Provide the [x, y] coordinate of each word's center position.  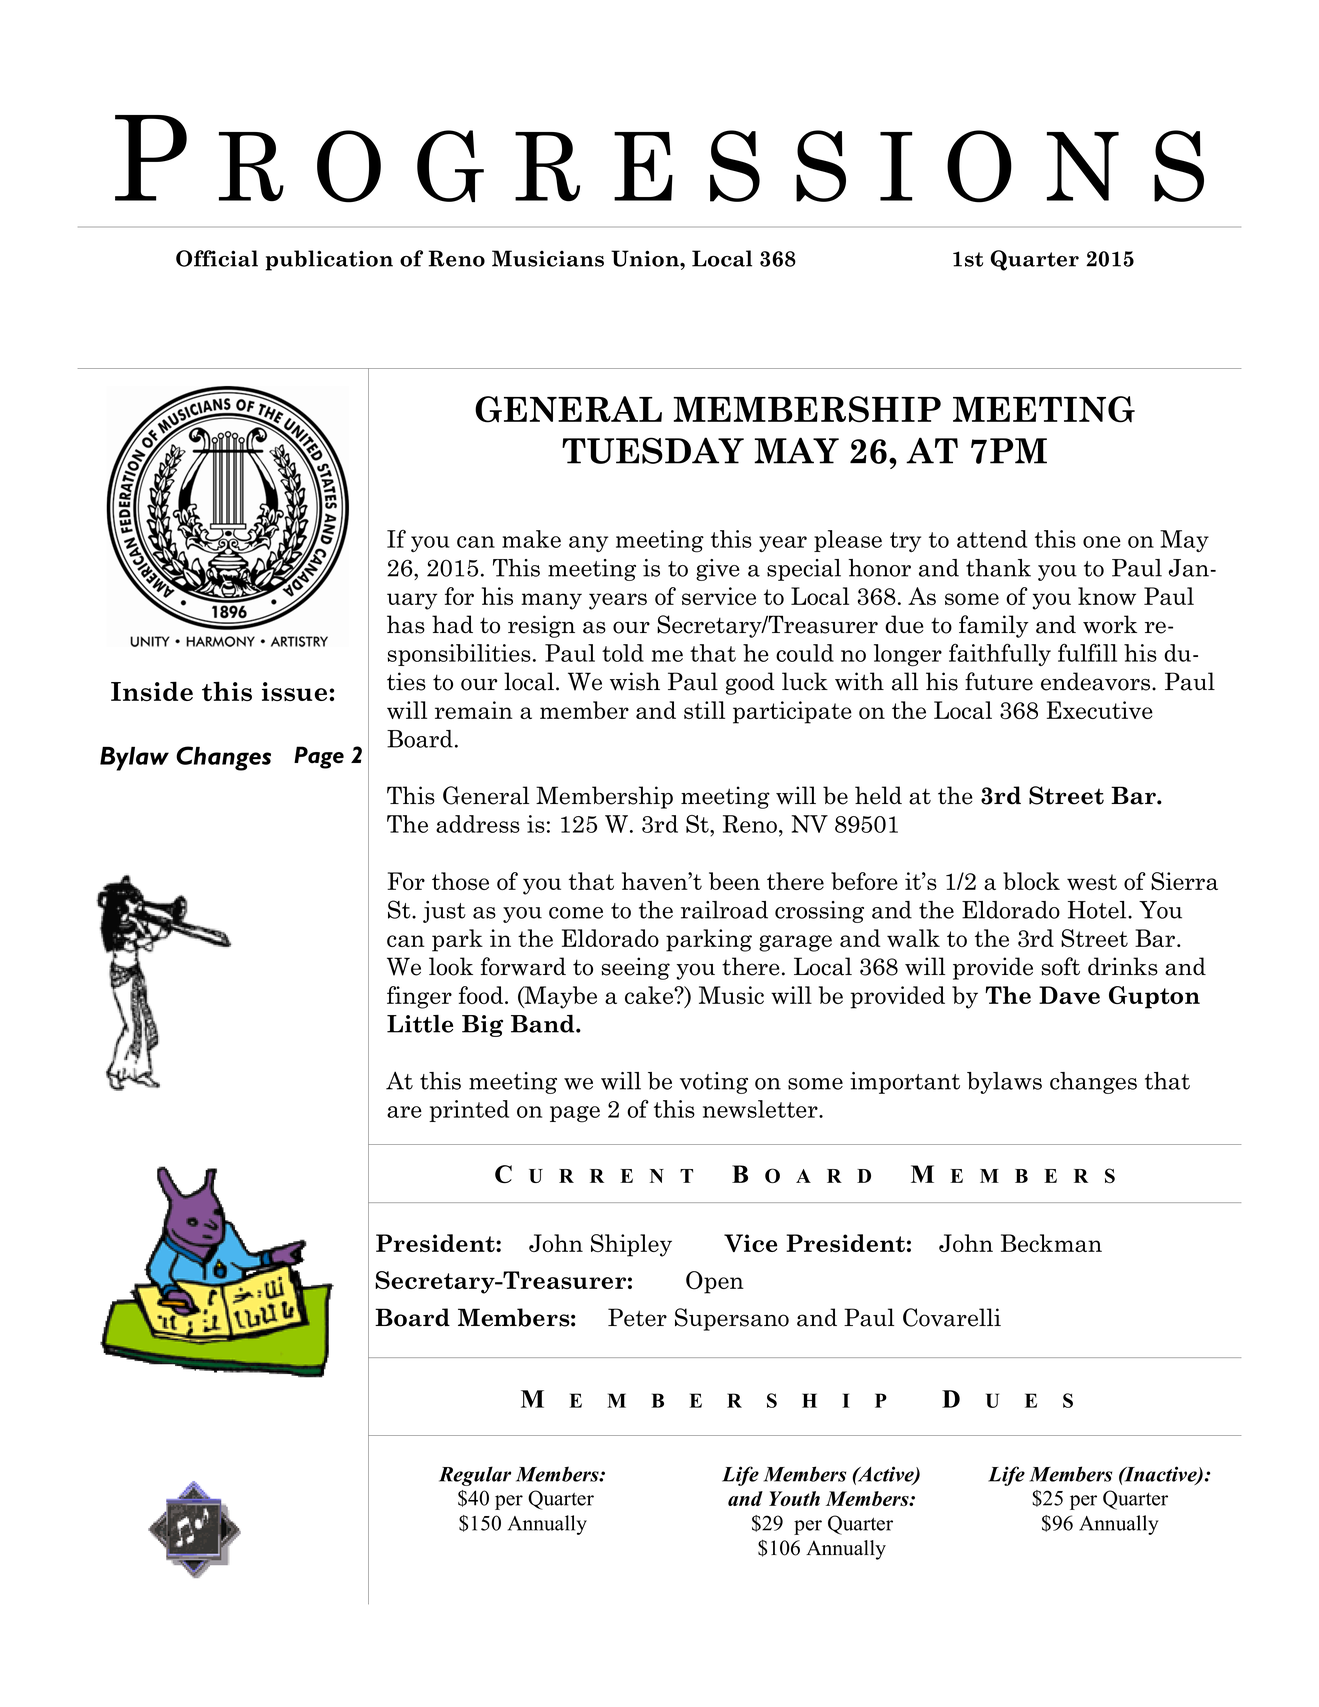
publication [329, 260]
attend [992, 539]
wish [635, 681]
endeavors [1097, 681]
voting [714, 1083]
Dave [1069, 995]
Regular [475, 1476]
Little [420, 1024]
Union [646, 258]
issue [294, 691]
